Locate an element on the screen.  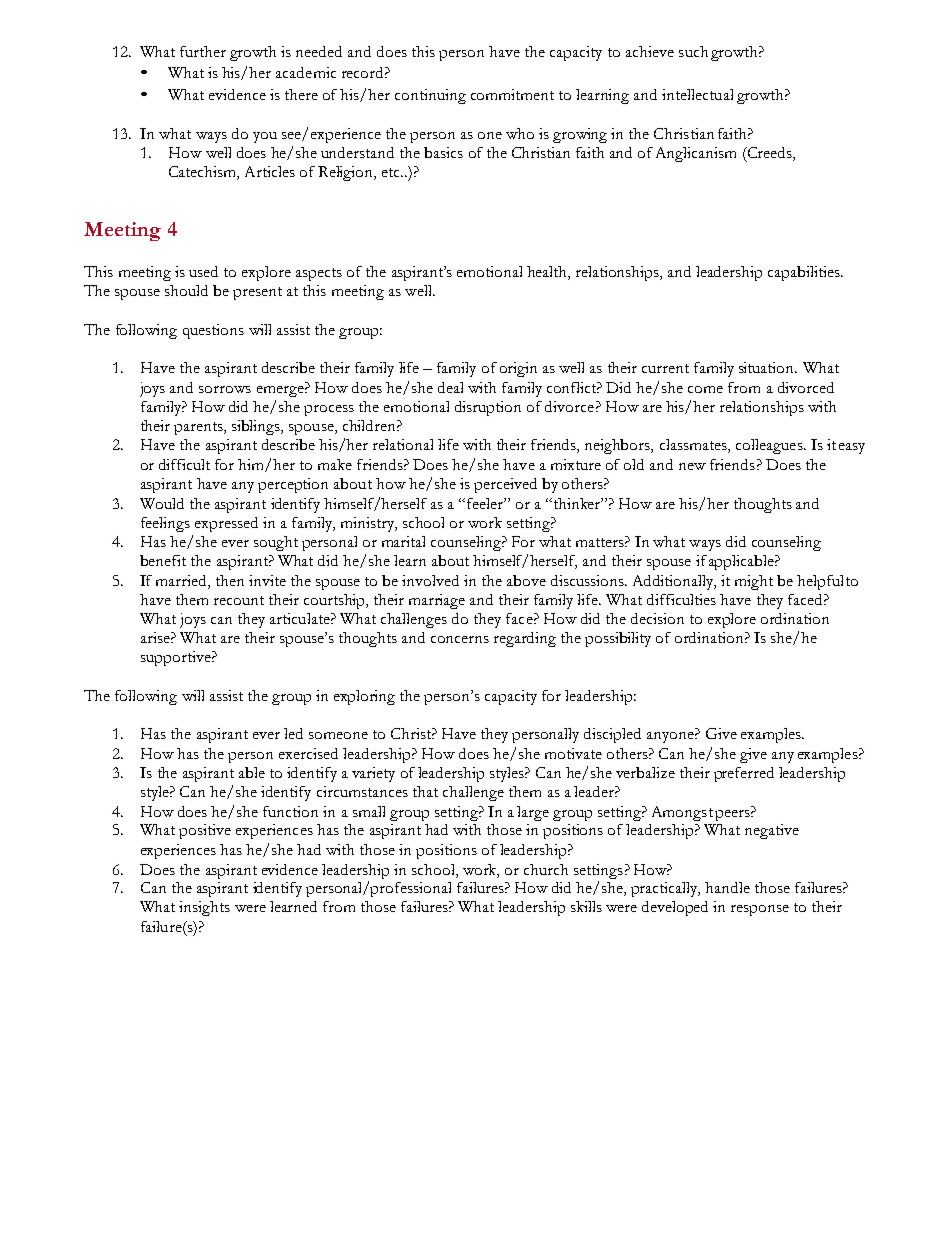
new is located at coordinates (692, 466).
